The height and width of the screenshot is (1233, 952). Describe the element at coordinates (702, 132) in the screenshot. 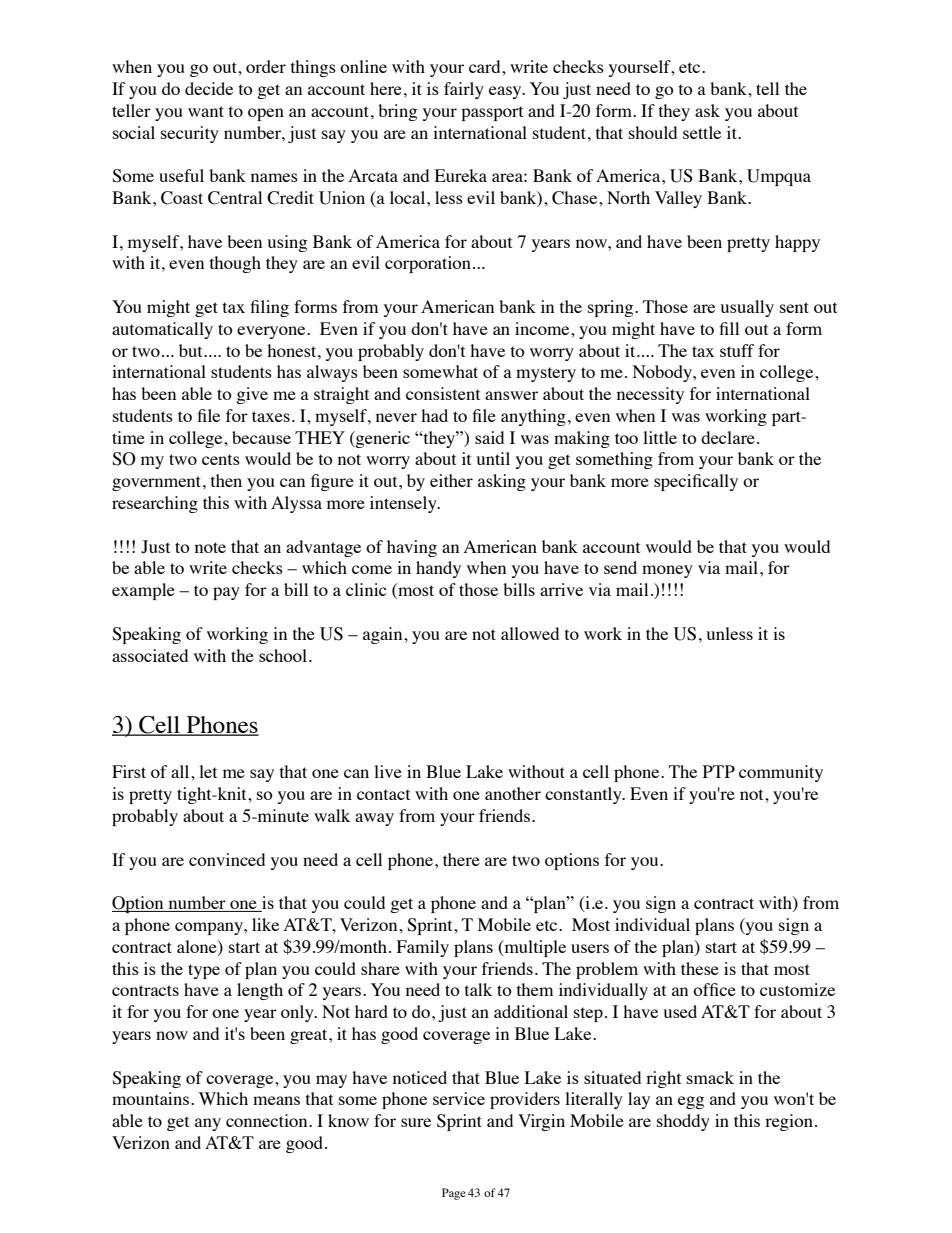

I see `settle` at that location.
